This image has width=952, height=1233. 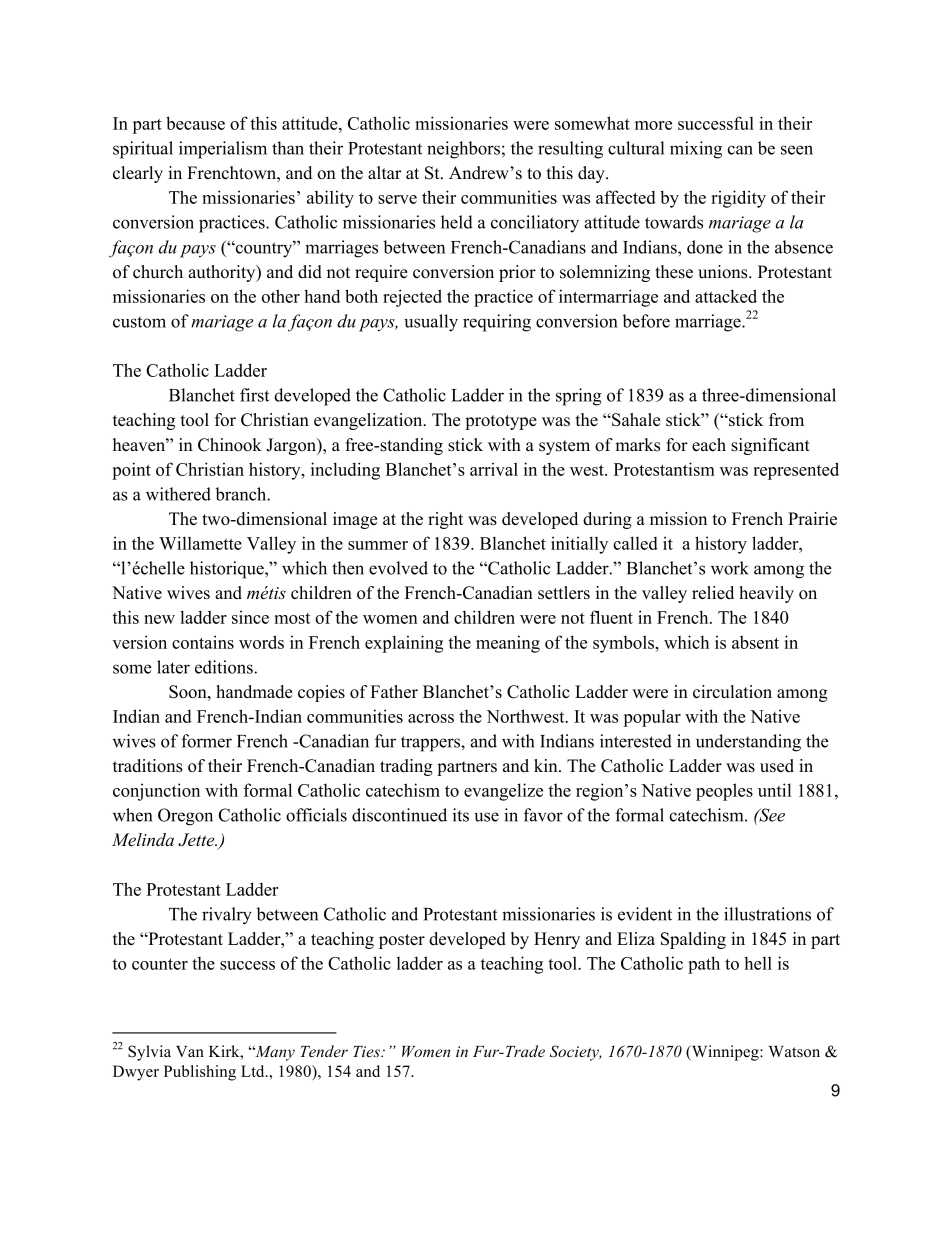 What do you see at coordinates (463, 150) in the image?
I see `neighbors` at bounding box center [463, 150].
